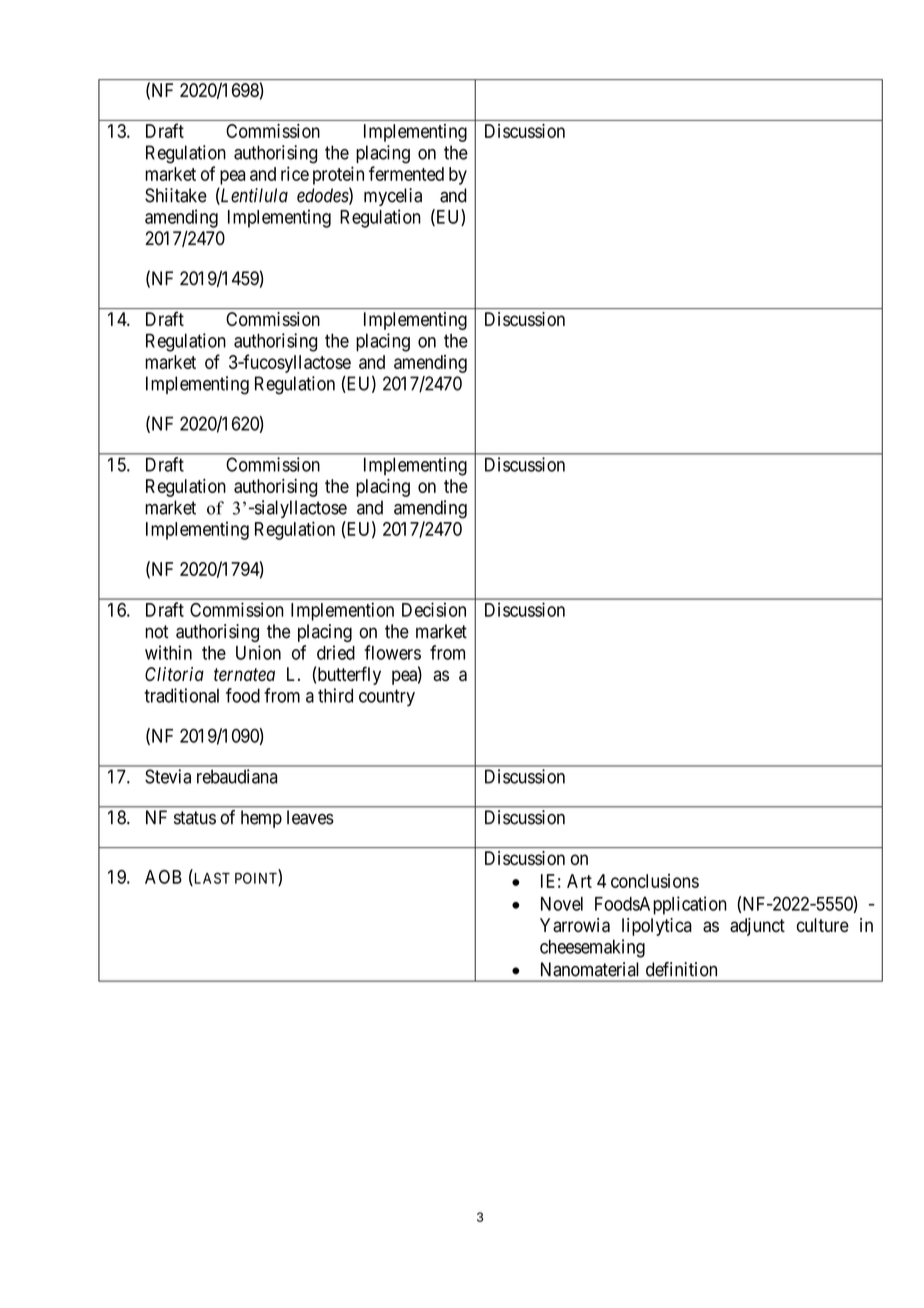 Image resolution: width=924 pixels, height=1308 pixels. I want to click on AOB, so click(163, 877).
